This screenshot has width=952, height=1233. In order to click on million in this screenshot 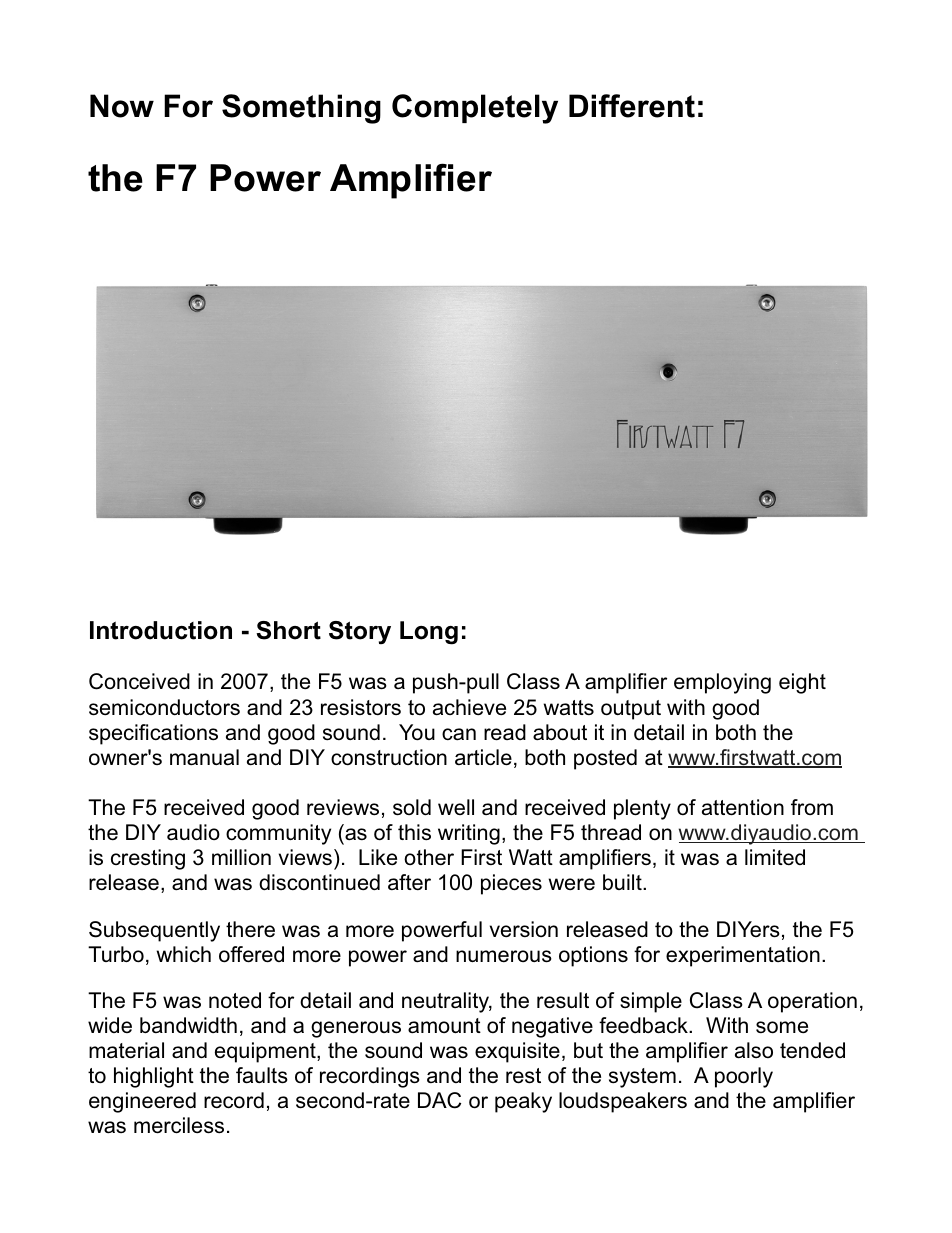, I will do `click(241, 857)`.
